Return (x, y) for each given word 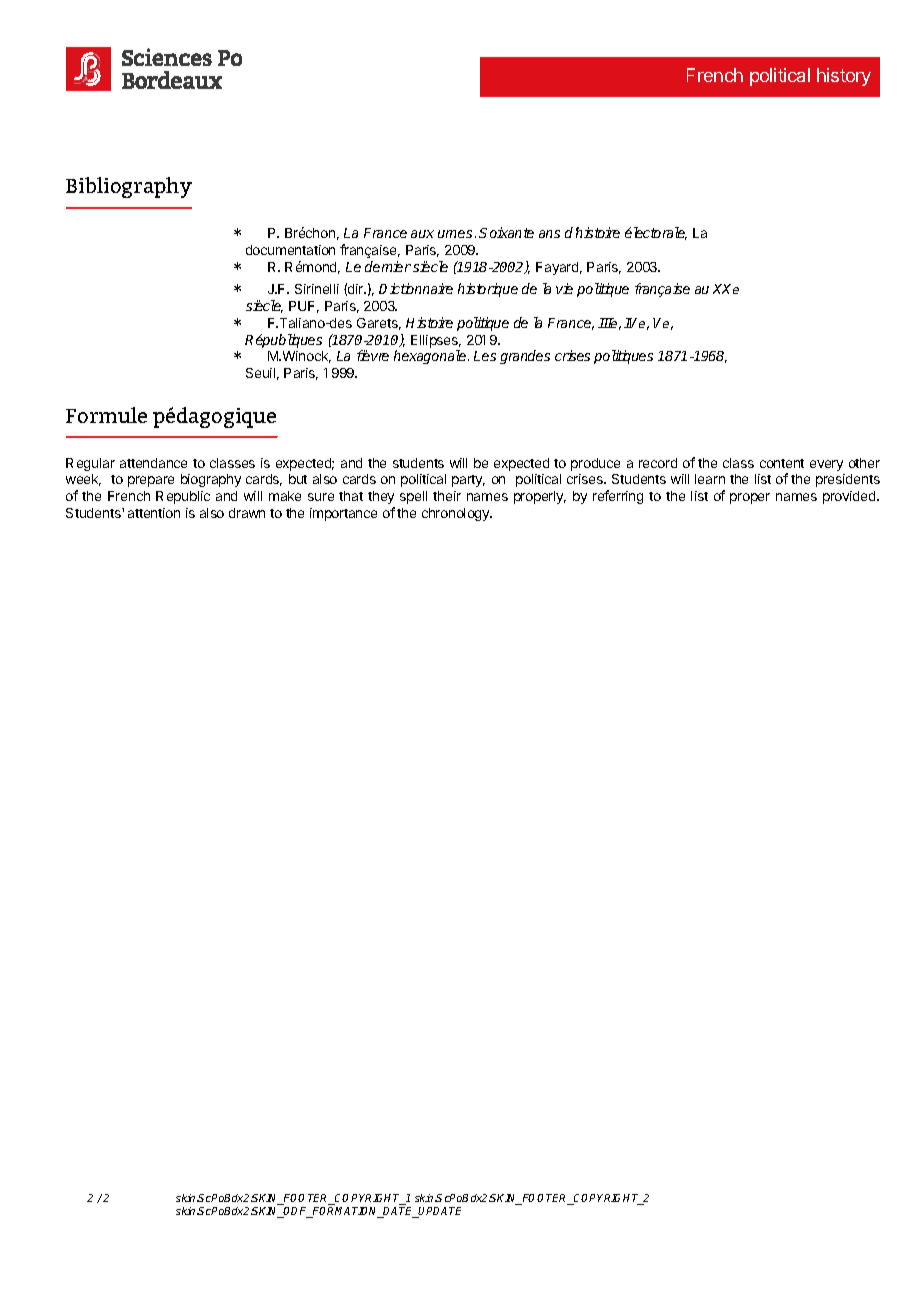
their (447, 496)
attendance (153, 463)
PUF (304, 307)
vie (564, 288)
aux (422, 234)
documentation (290, 250)
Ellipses (436, 341)
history (844, 77)
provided (850, 497)
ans (549, 234)
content (782, 463)
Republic (183, 497)
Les (485, 356)
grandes (525, 357)
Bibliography (129, 187)
